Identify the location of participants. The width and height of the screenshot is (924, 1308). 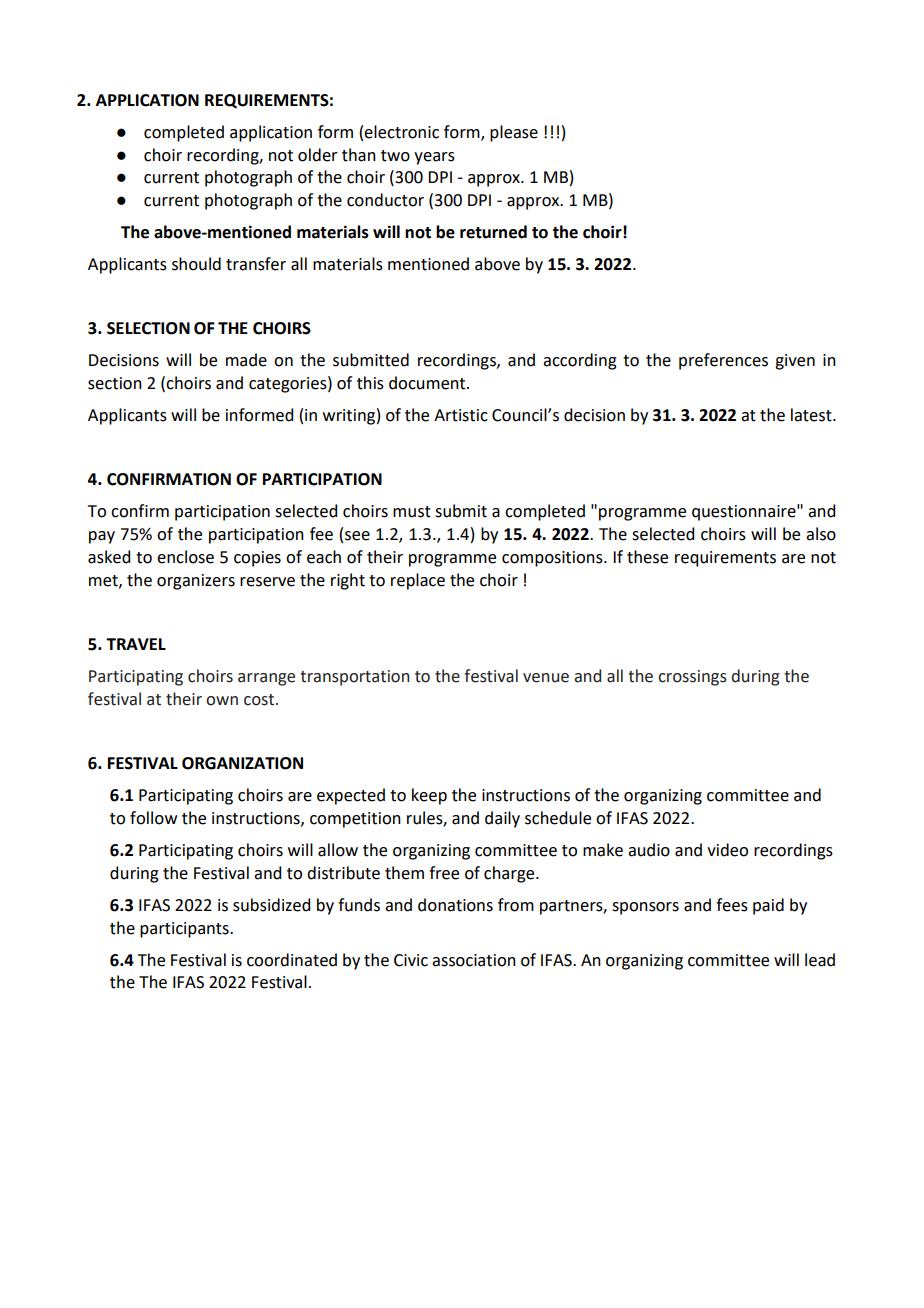
(185, 930).
